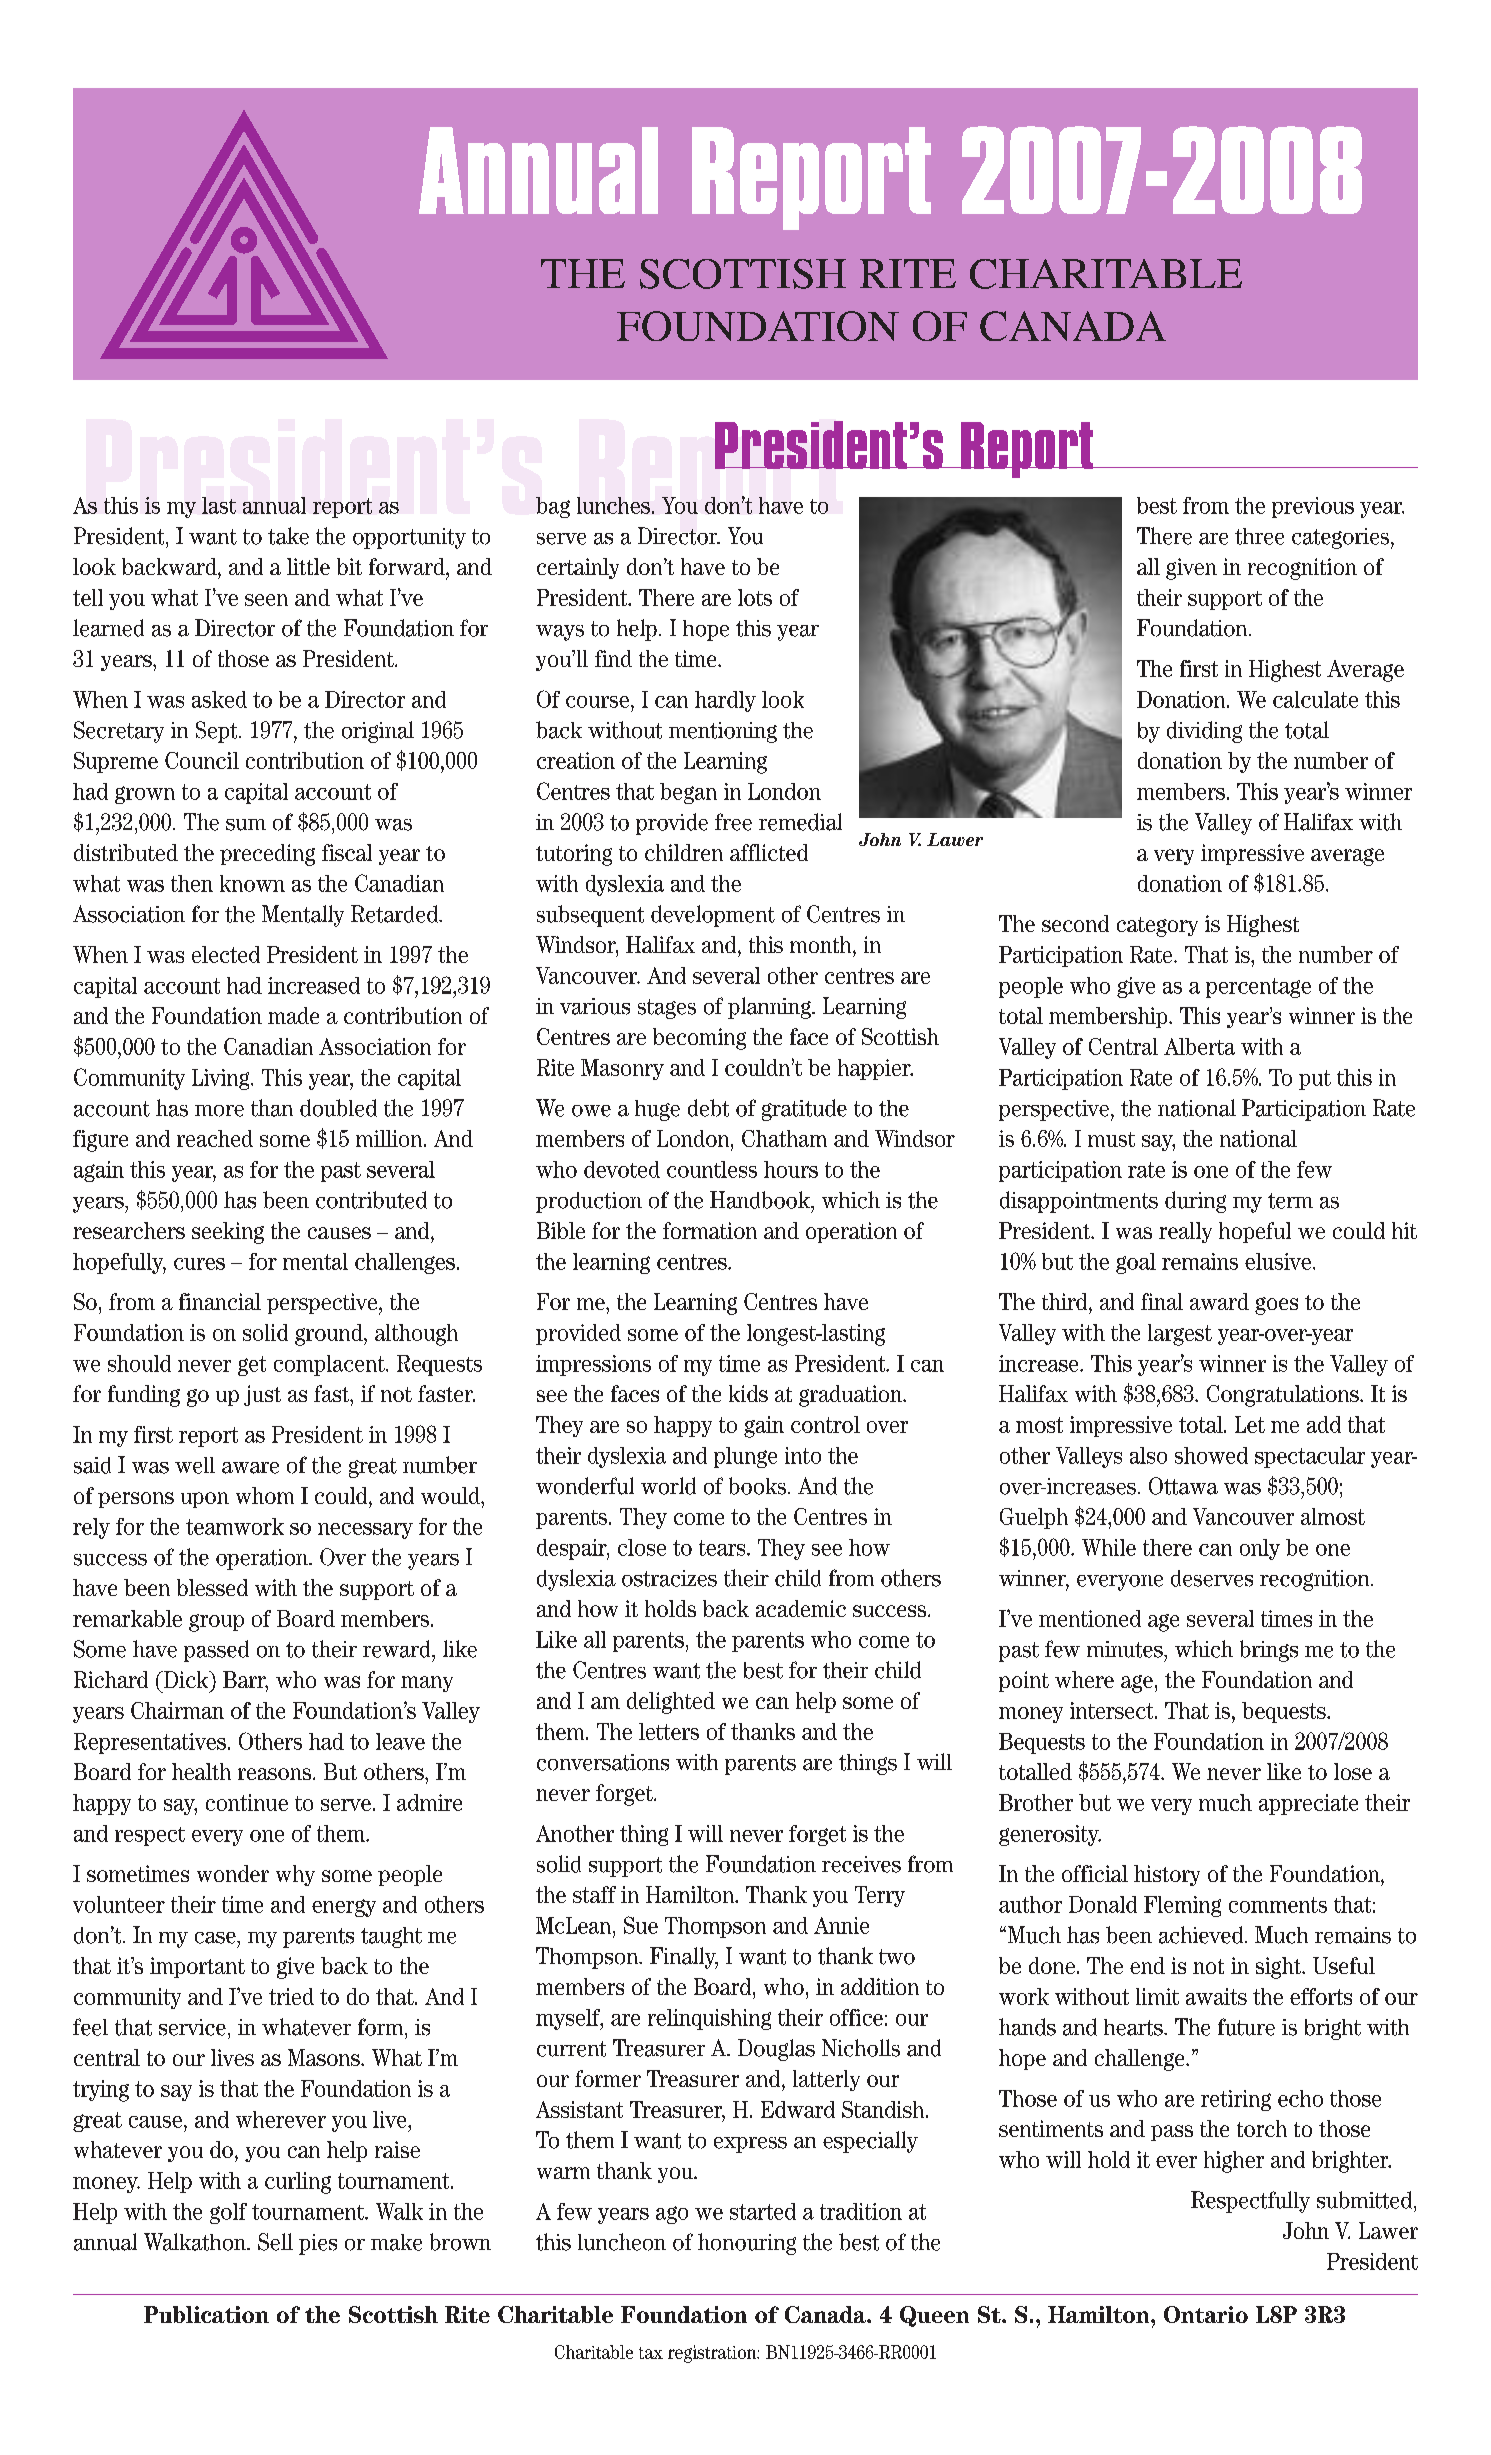  Describe the element at coordinates (861, 1864) in the screenshot. I see `receives` at that location.
